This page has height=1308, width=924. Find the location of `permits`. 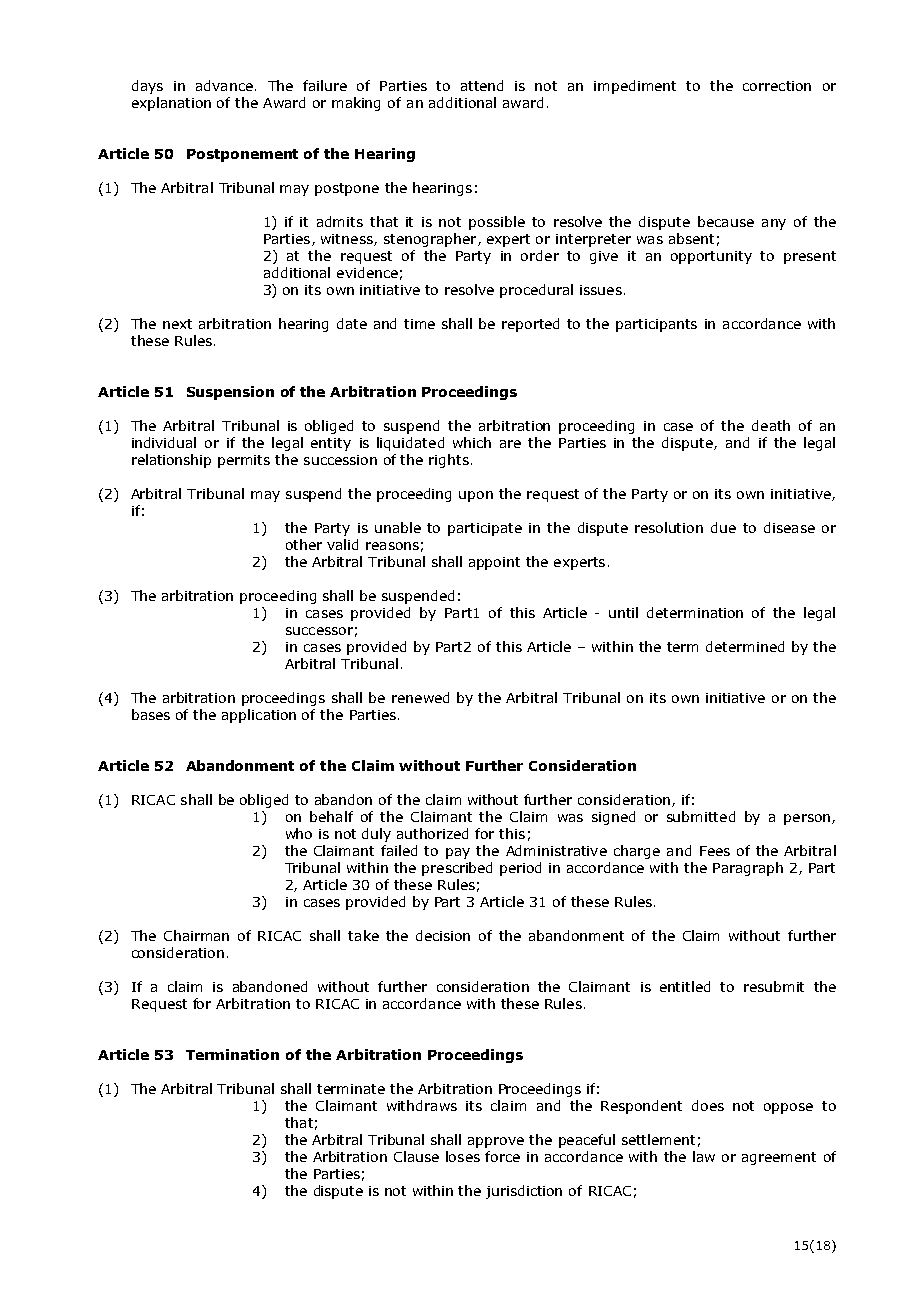

permits is located at coordinates (244, 461).
